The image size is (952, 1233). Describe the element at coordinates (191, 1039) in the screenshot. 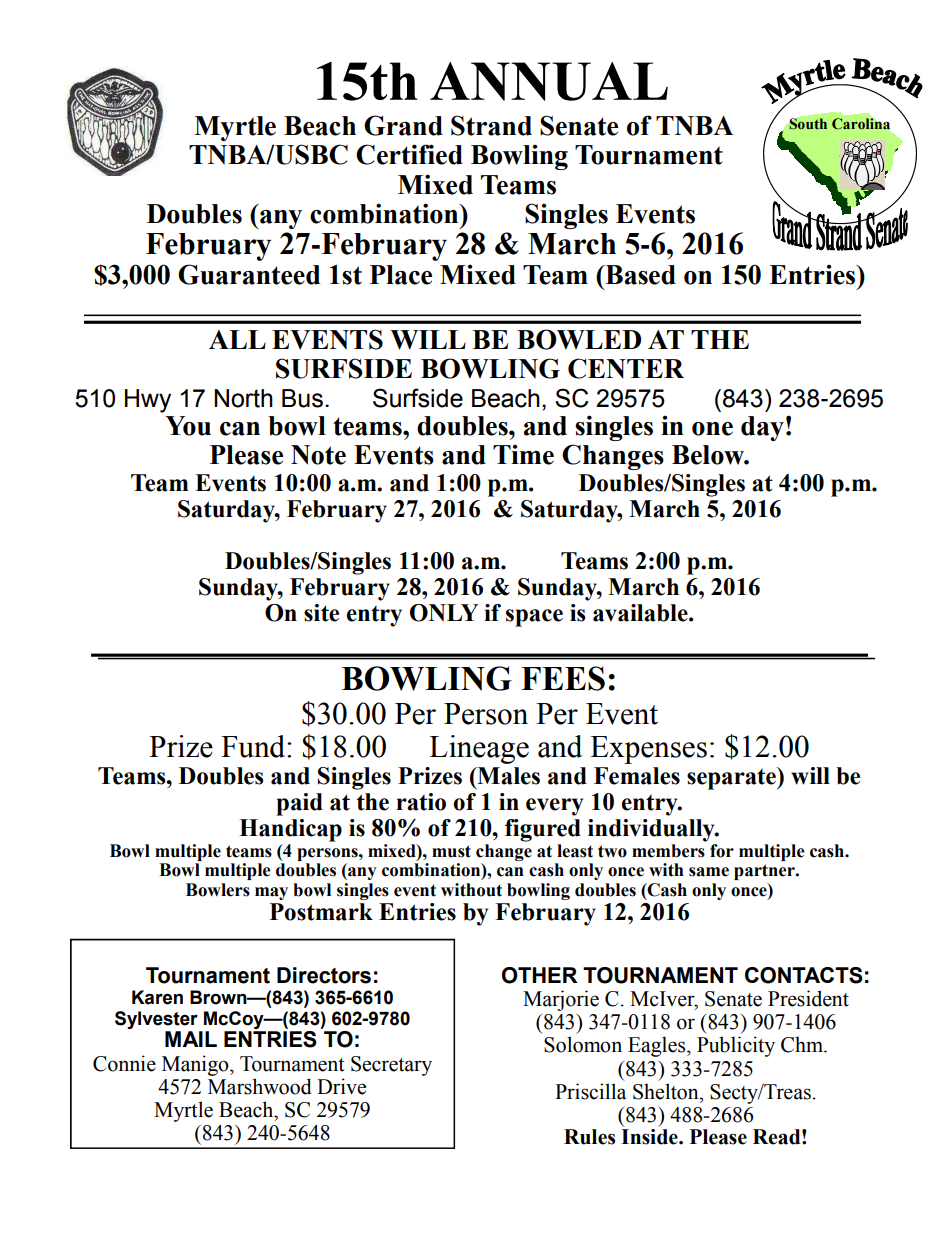

I see `MAIL` at that location.
